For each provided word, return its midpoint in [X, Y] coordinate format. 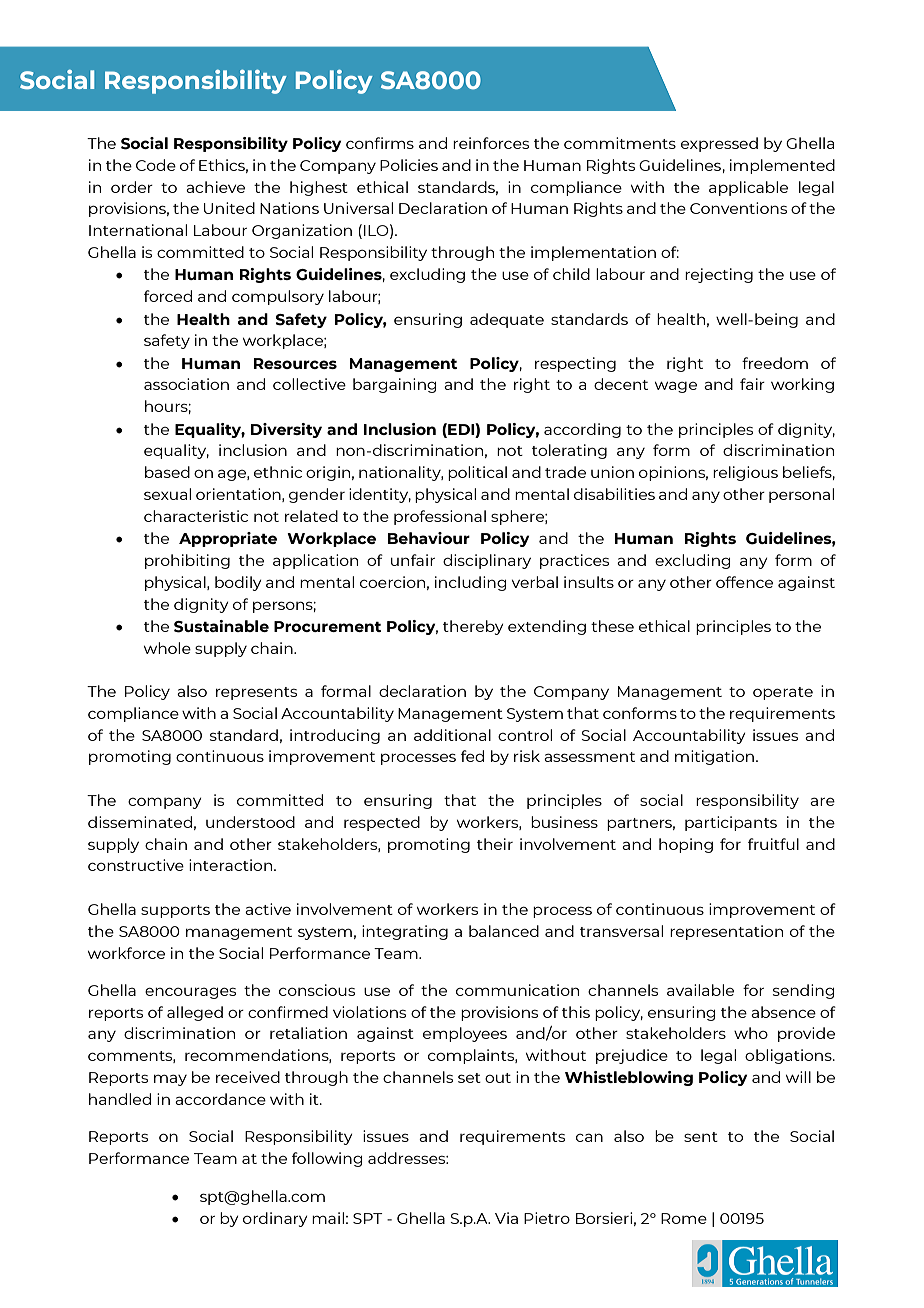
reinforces [491, 143]
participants [731, 823]
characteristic [196, 516]
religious [745, 473]
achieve [215, 187]
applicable [748, 188]
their [495, 844]
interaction [232, 865]
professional [440, 517]
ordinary [275, 1219]
